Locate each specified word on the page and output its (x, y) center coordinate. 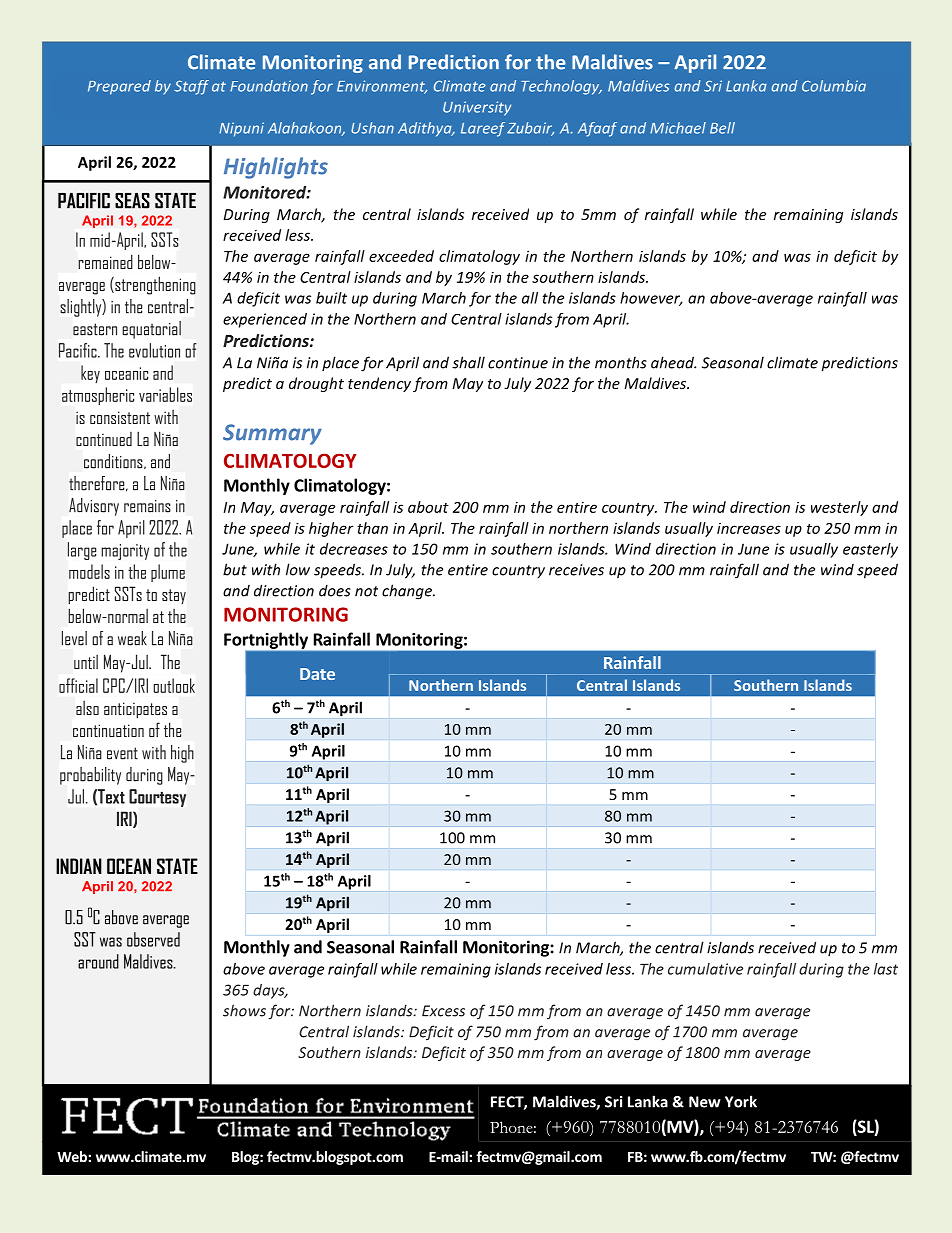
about (428, 507)
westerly (839, 508)
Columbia (834, 86)
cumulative (705, 969)
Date (317, 674)
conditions (114, 461)
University (477, 108)
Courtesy (157, 798)
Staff (191, 87)
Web (73, 1156)
